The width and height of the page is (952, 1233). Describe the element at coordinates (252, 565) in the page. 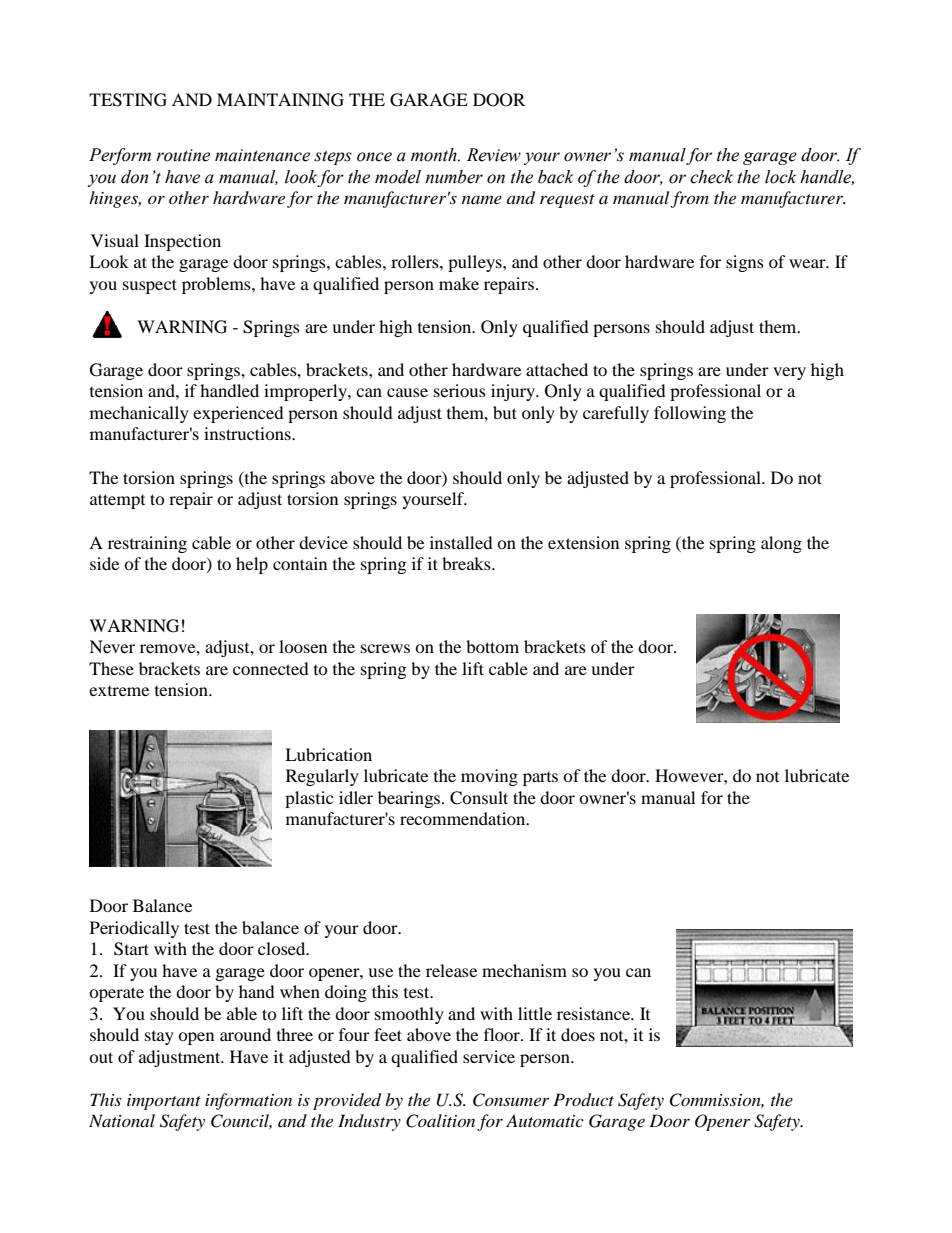

I see `help` at that location.
